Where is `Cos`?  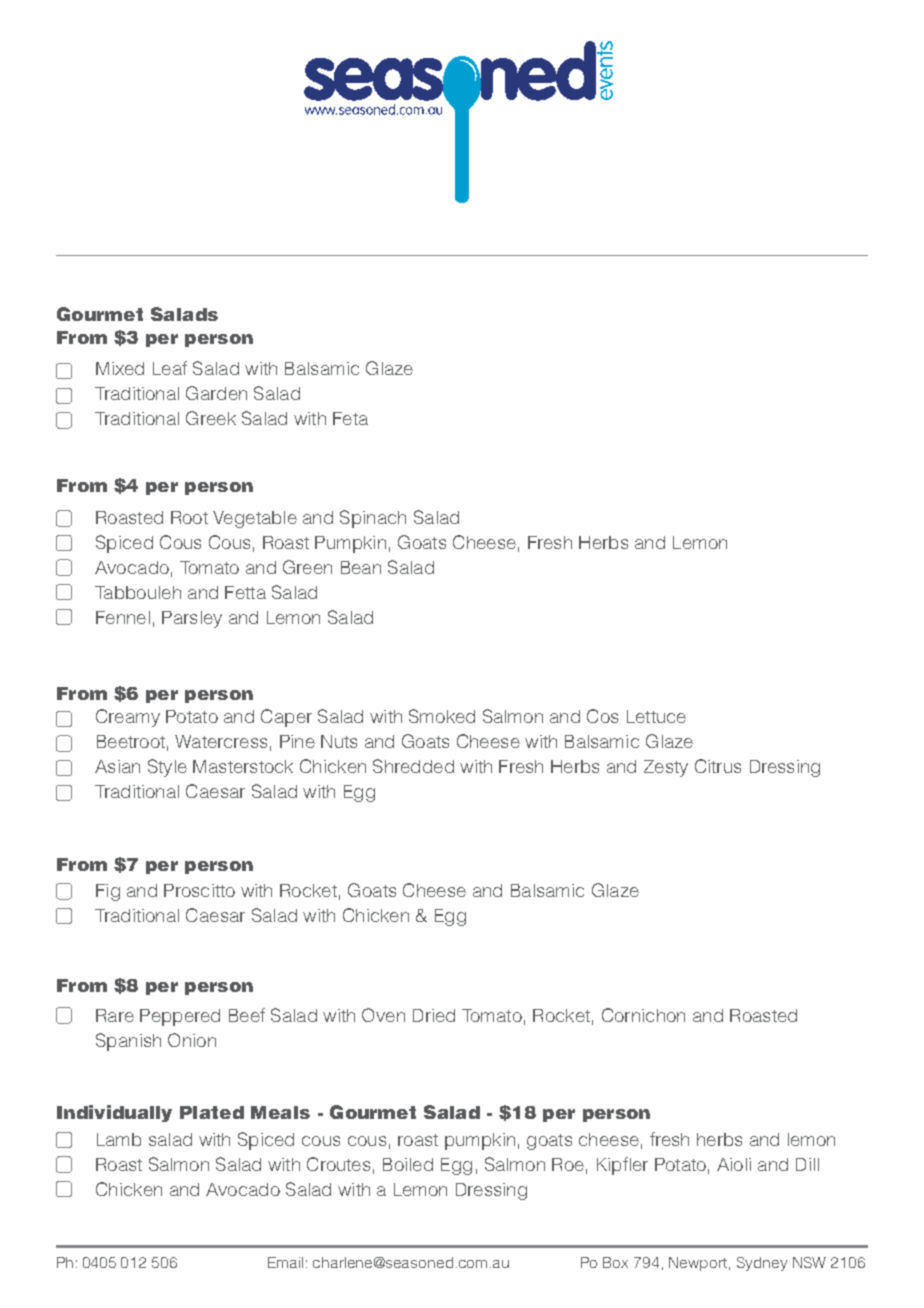 Cos is located at coordinates (602, 716).
